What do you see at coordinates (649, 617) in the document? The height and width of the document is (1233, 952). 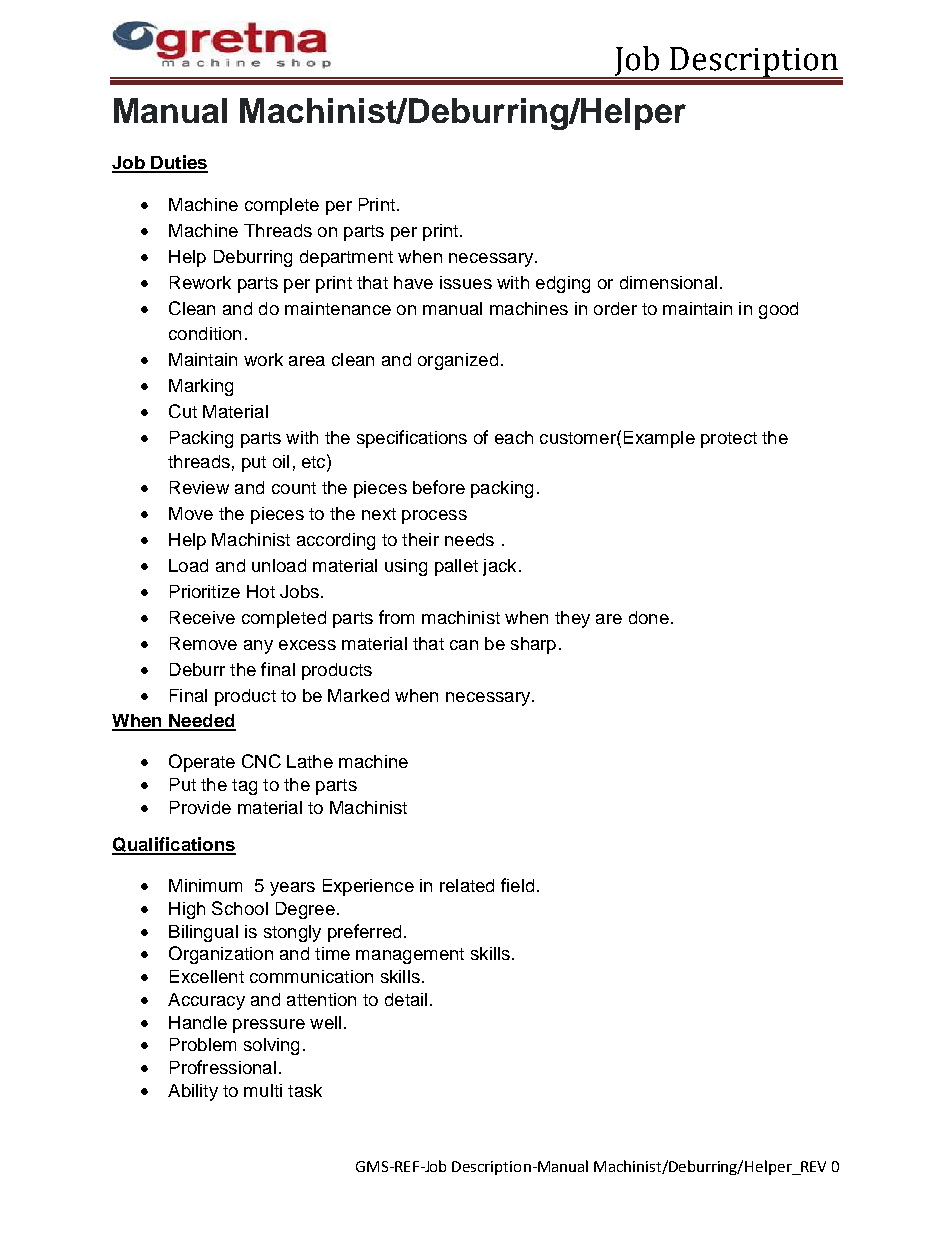 I see `done` at bounding box center [649, 617].
